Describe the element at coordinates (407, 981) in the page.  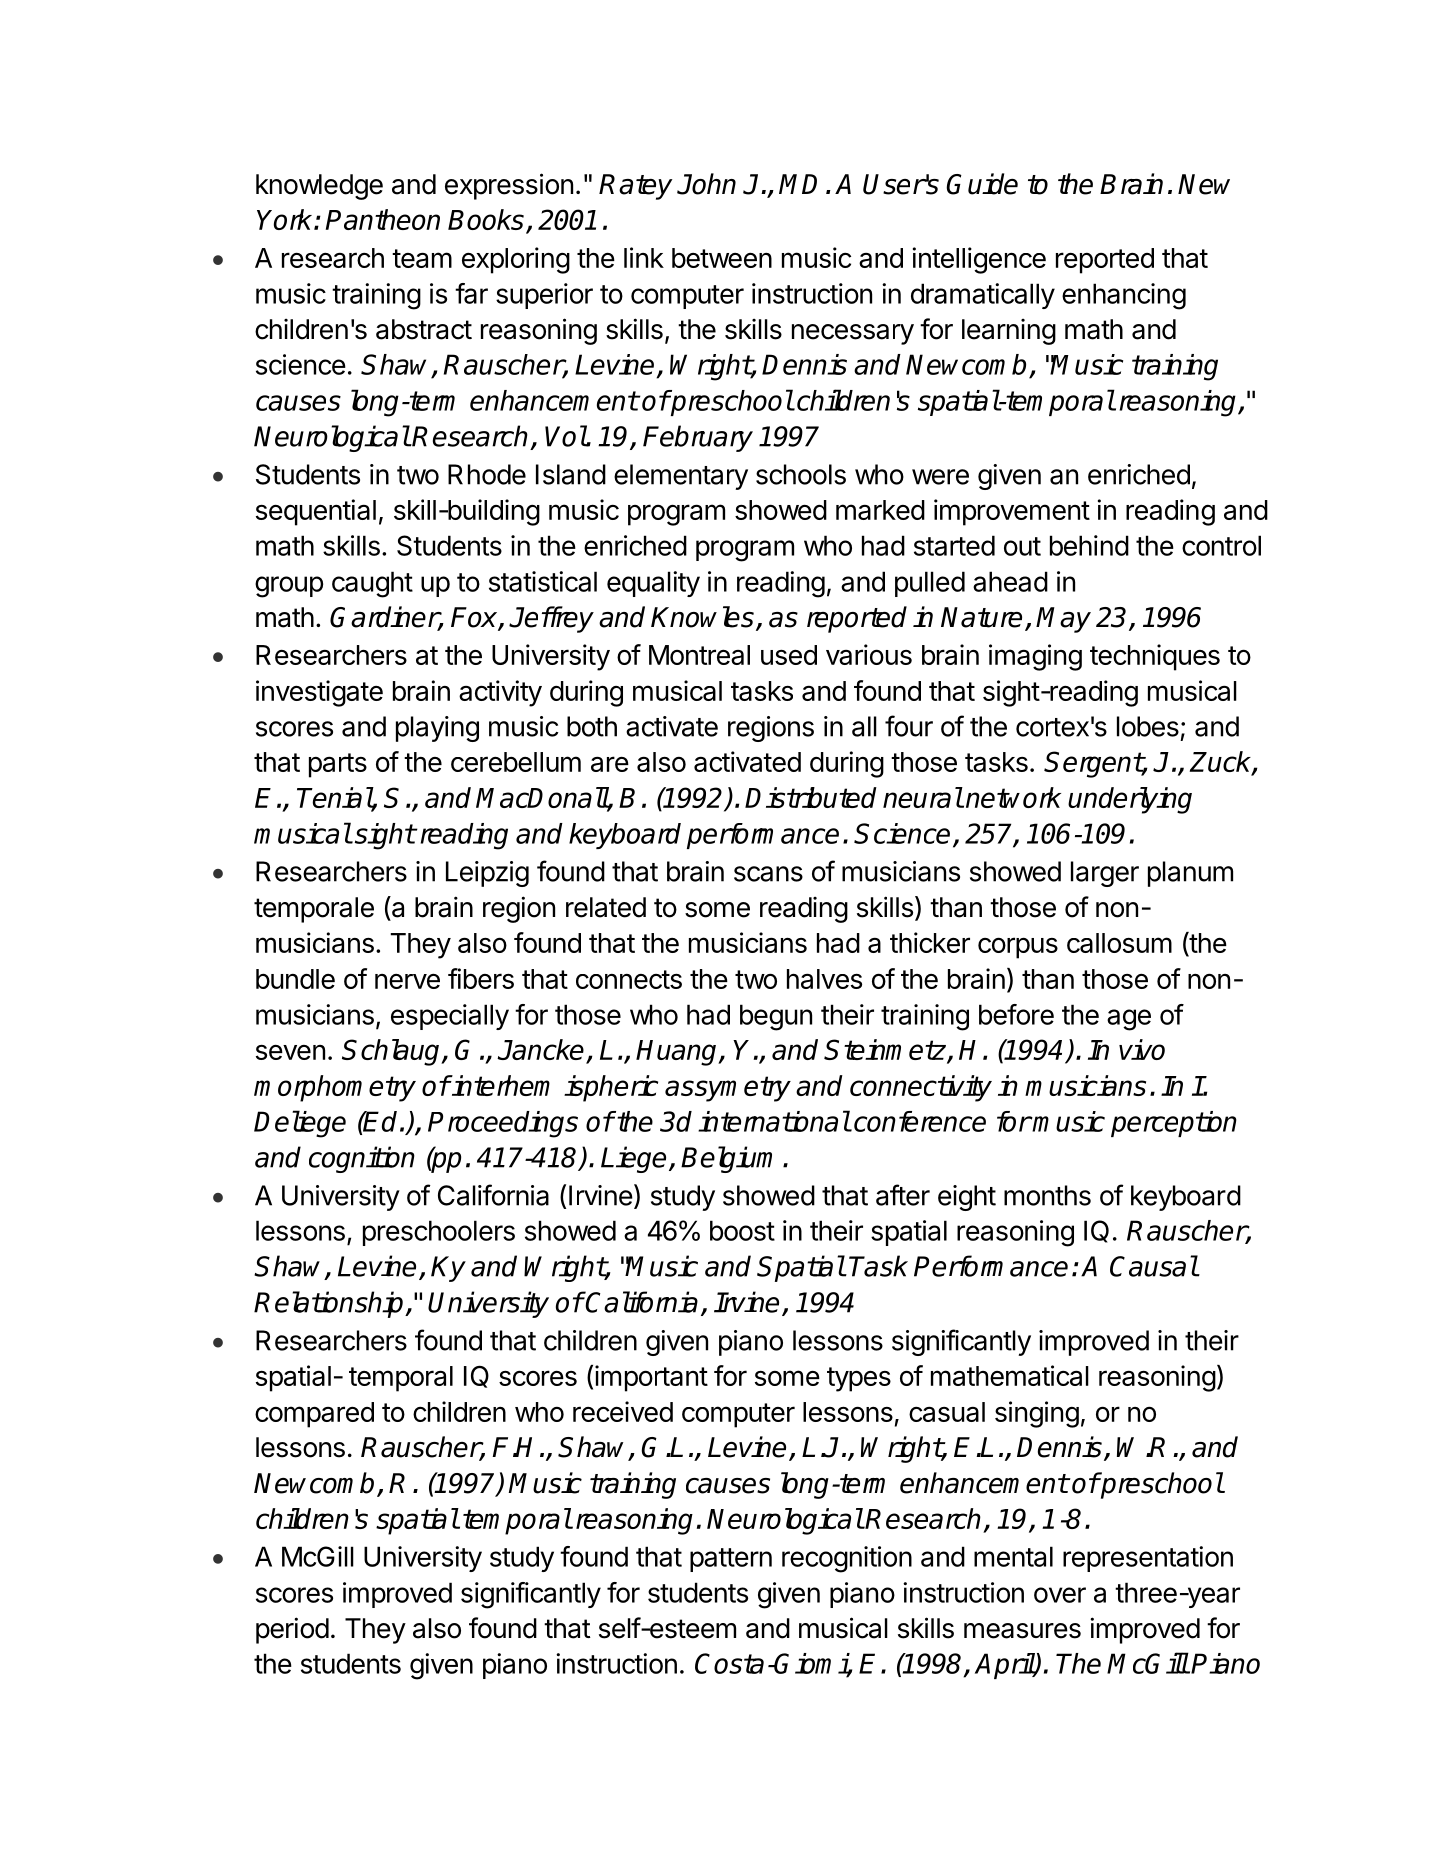
I see `nerve` at that location.
